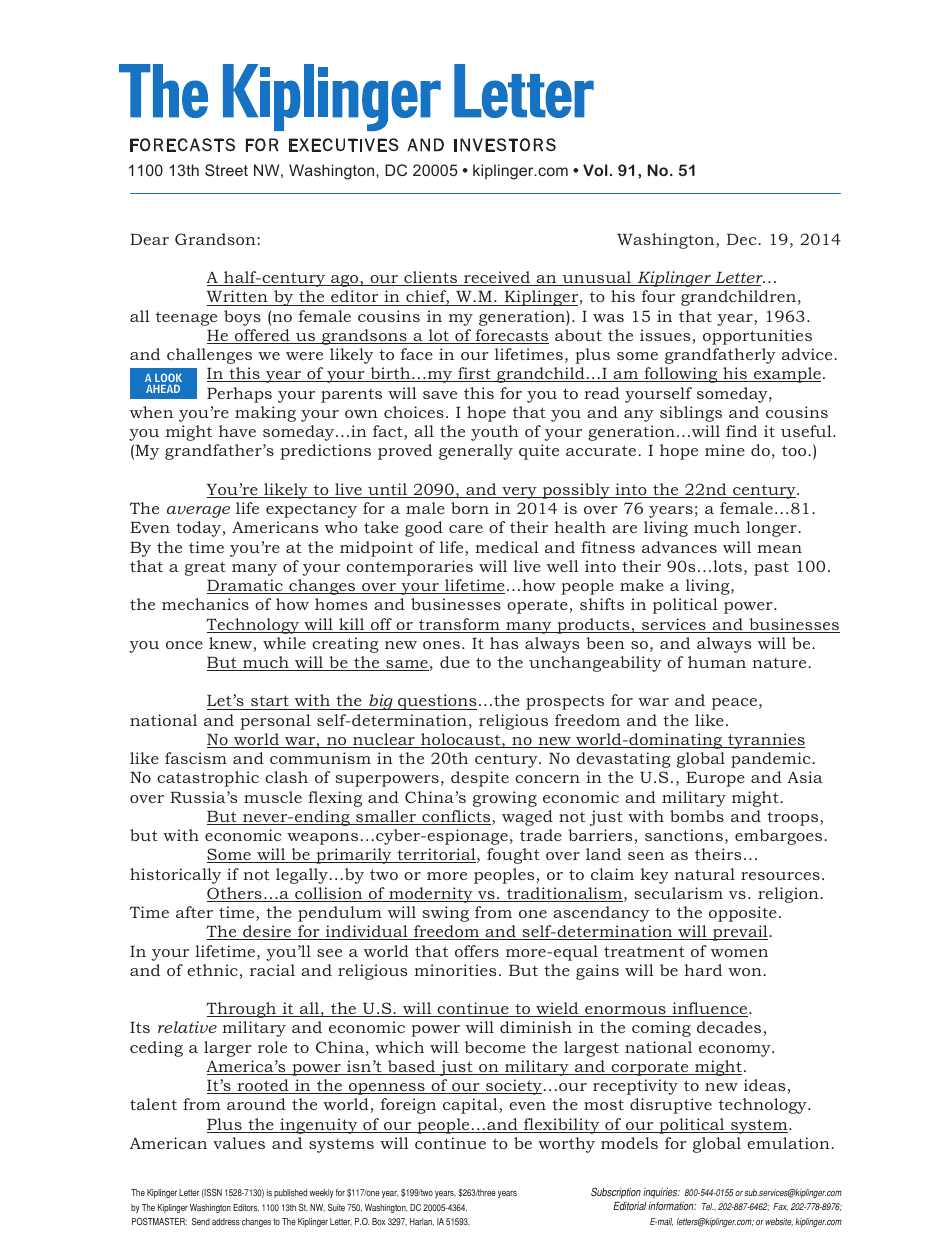 The width and height of the image is (952, 1248). Describe the element at coordinates (497, 278) in the image. I see `received` at that location.
